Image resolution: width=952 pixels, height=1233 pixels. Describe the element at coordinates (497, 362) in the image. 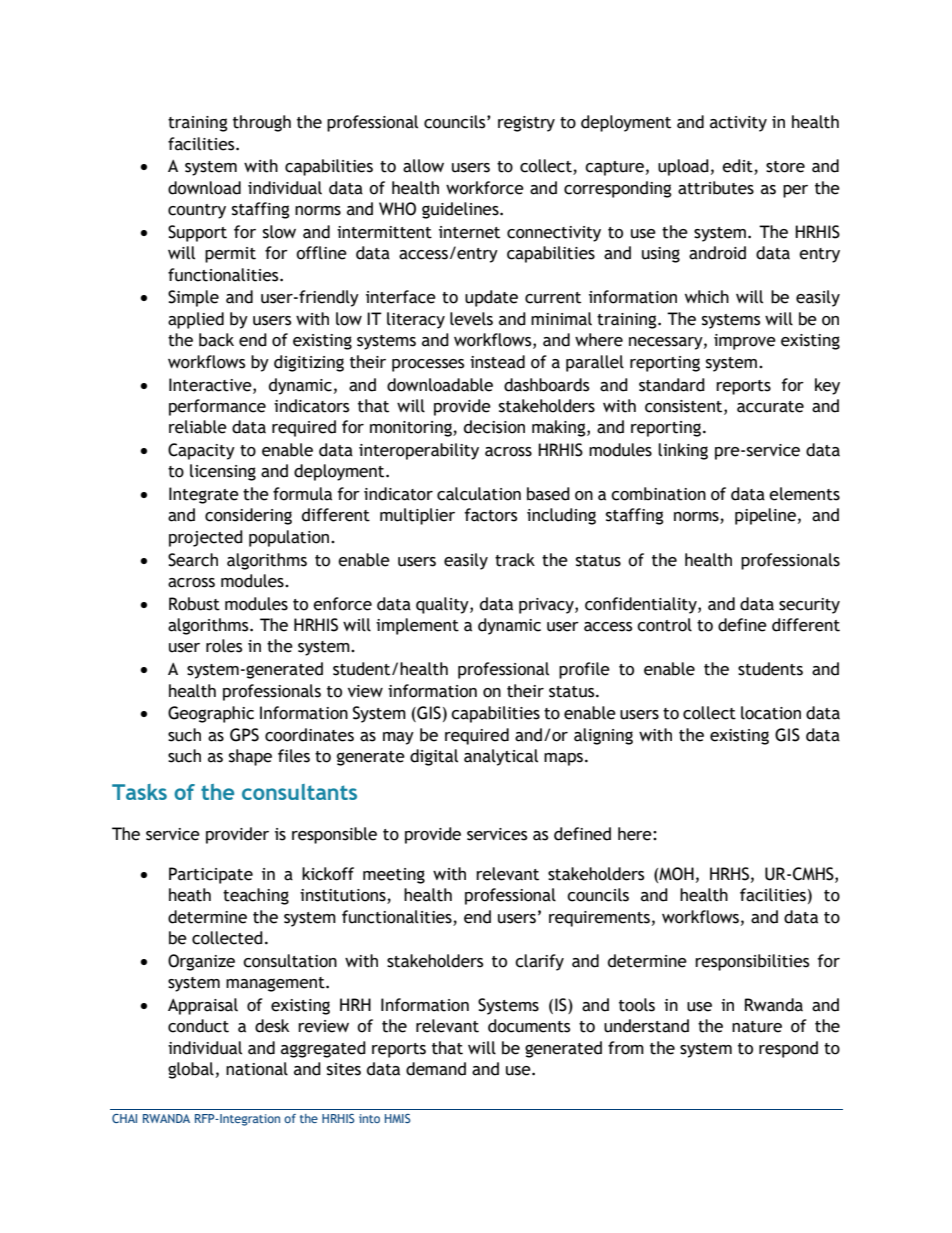

I see `instead` at that location.
